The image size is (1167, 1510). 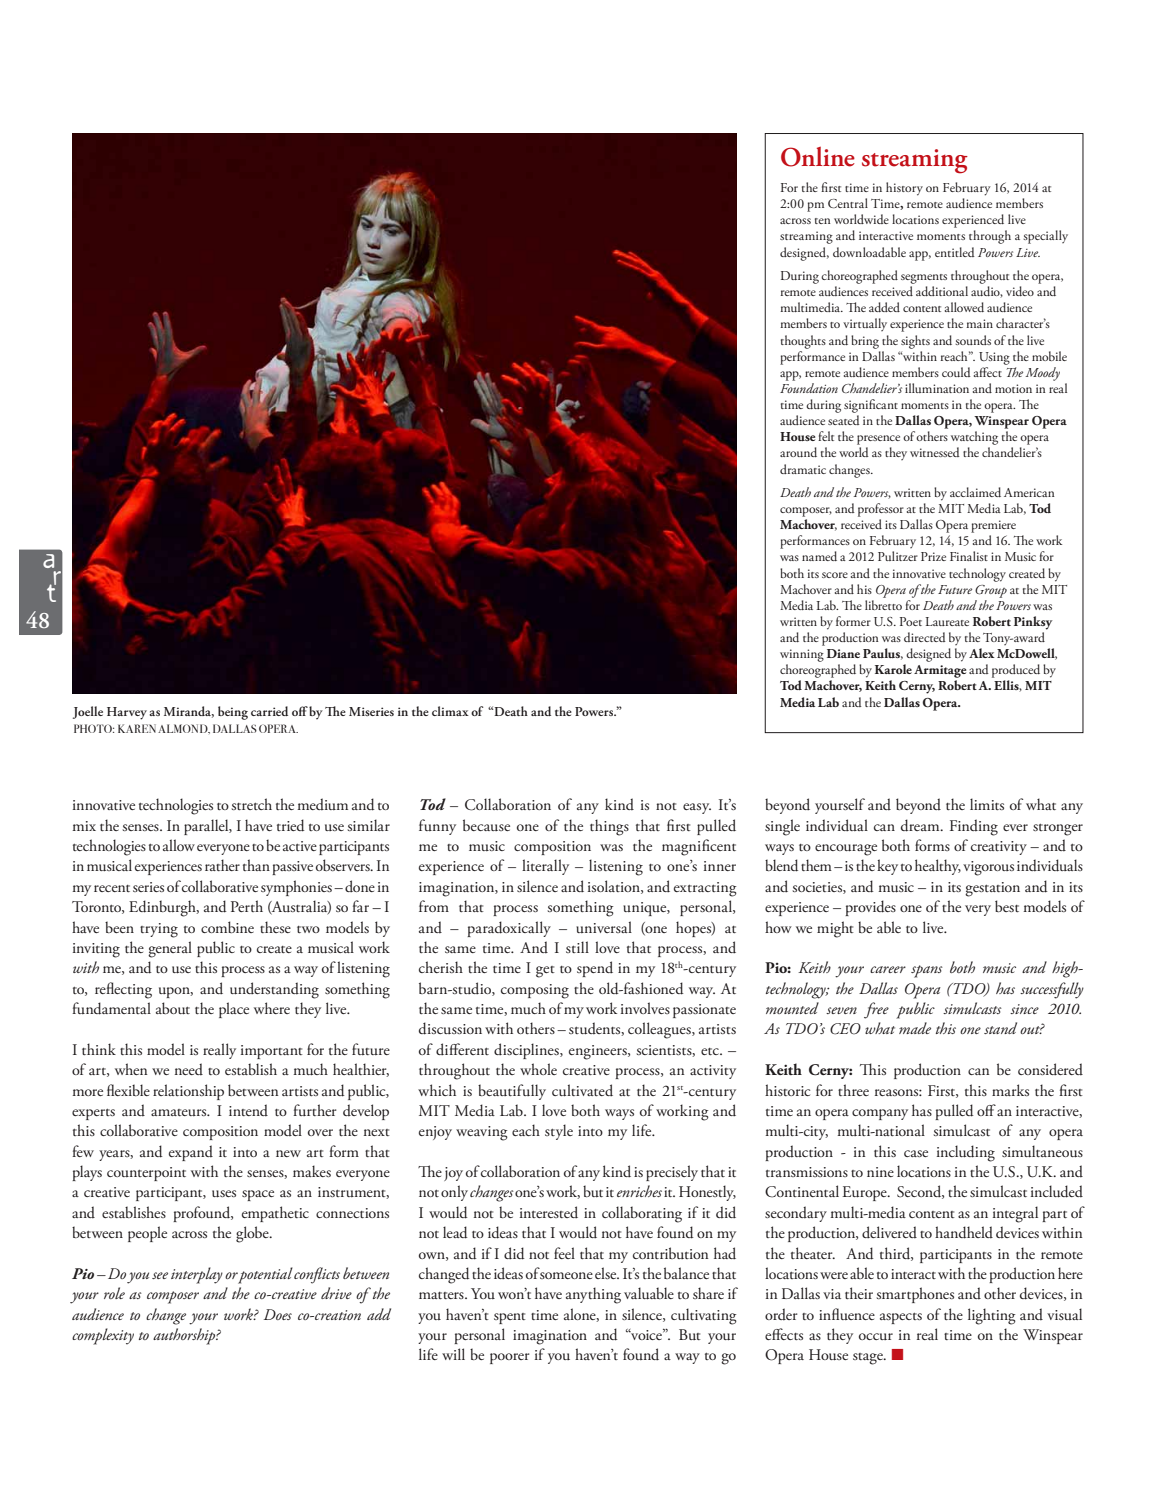 I want to click on aspects, so click(x=901, y=1318).
